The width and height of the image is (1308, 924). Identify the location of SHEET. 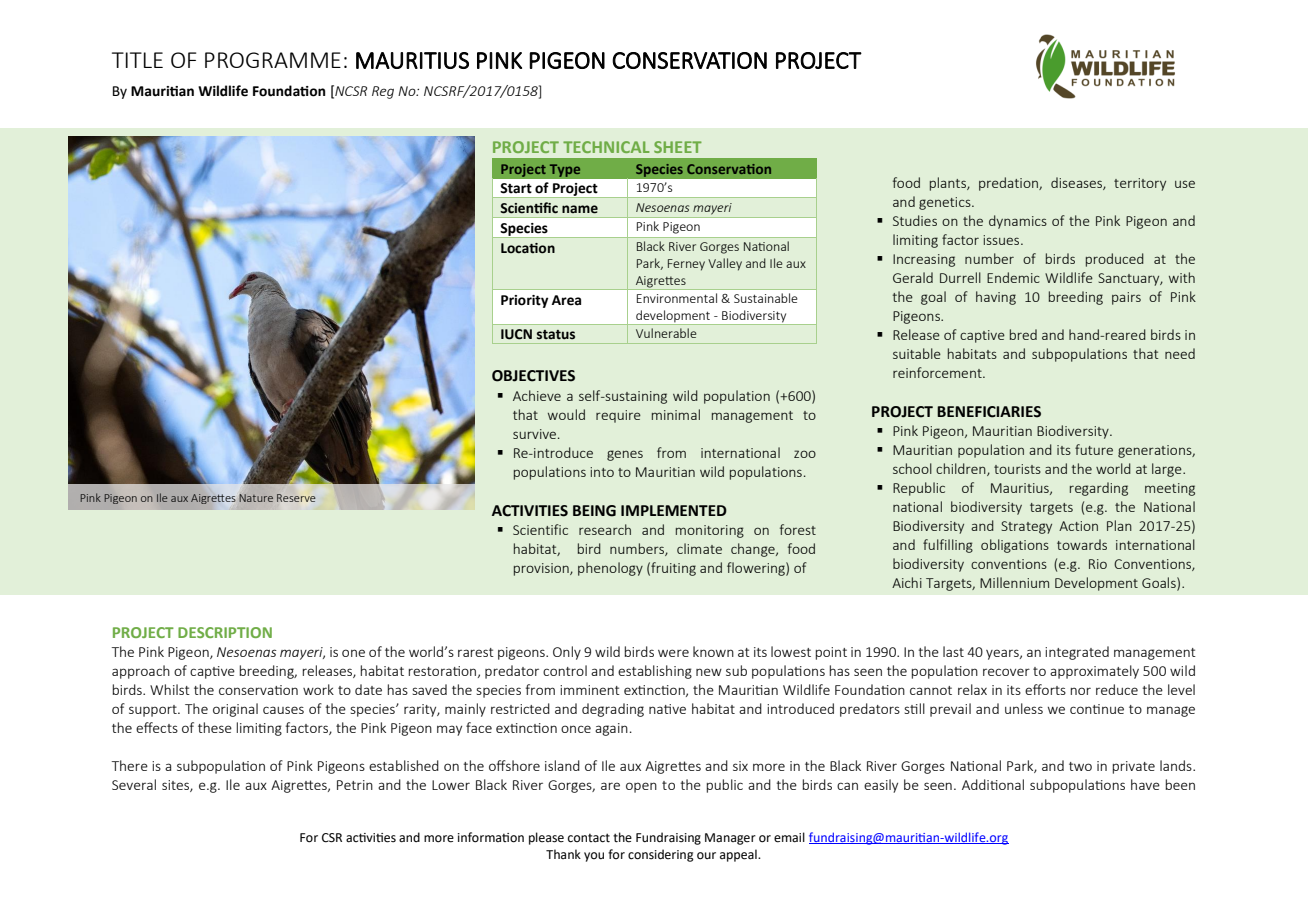
(678, 147).
